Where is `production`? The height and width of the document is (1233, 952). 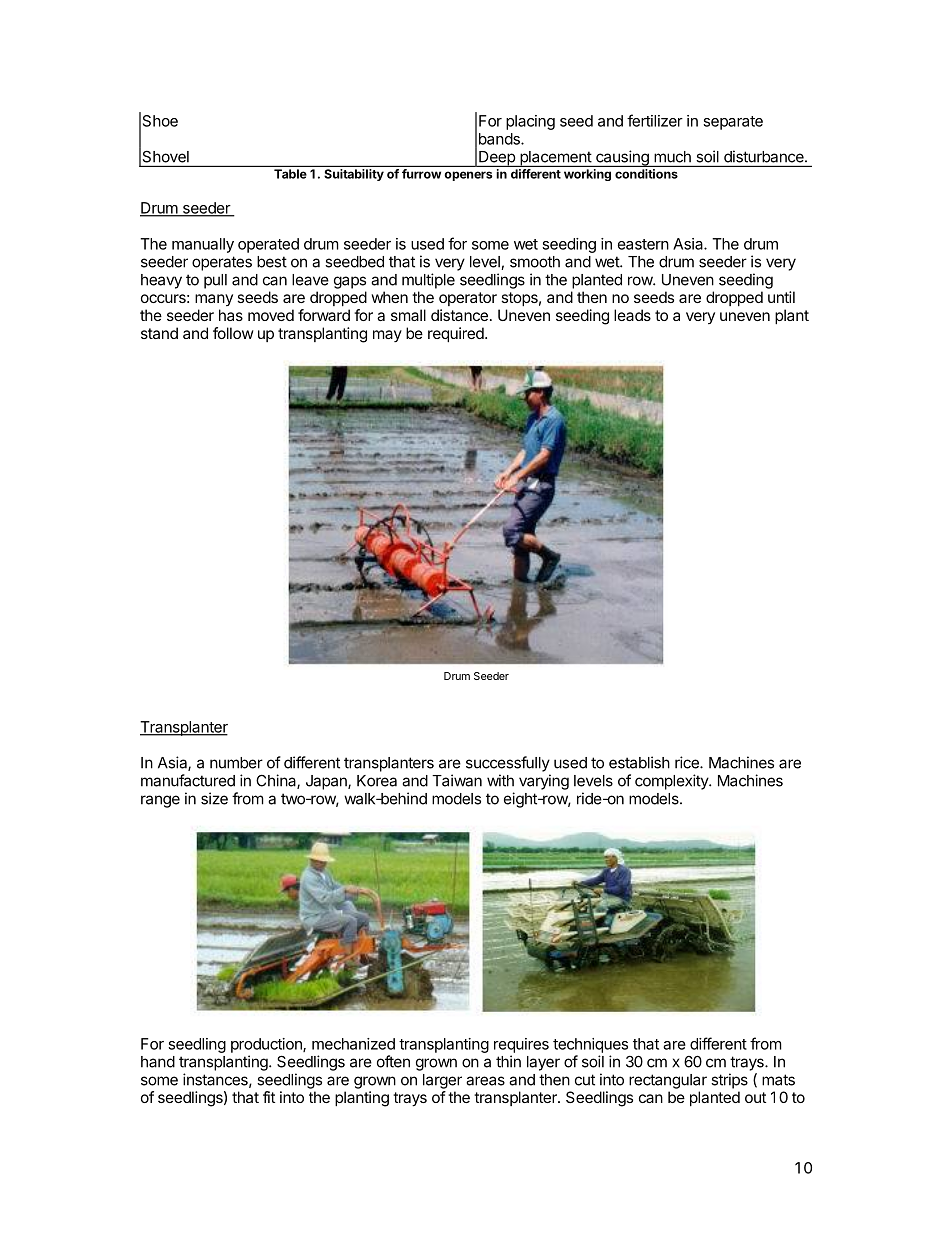 production is located at coordinates (267, 1045).
